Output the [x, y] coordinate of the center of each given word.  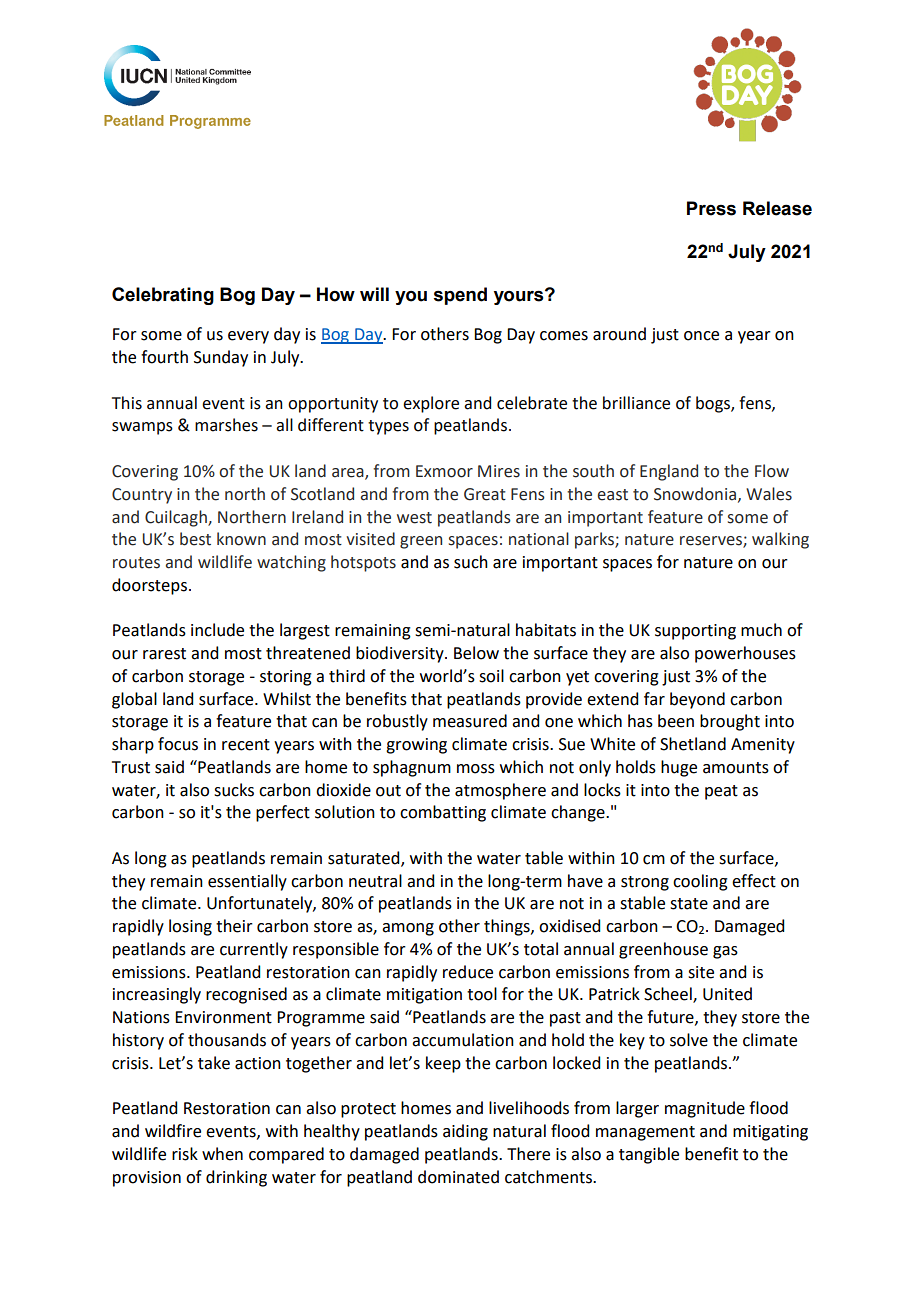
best [195, 539]
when [222, 1154]
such [471, 562]
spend [460, 296]
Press [711, 208]
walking [780, 540]
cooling [700, 882]
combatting [443, 813]
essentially [247, 882]
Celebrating [163, 296]
